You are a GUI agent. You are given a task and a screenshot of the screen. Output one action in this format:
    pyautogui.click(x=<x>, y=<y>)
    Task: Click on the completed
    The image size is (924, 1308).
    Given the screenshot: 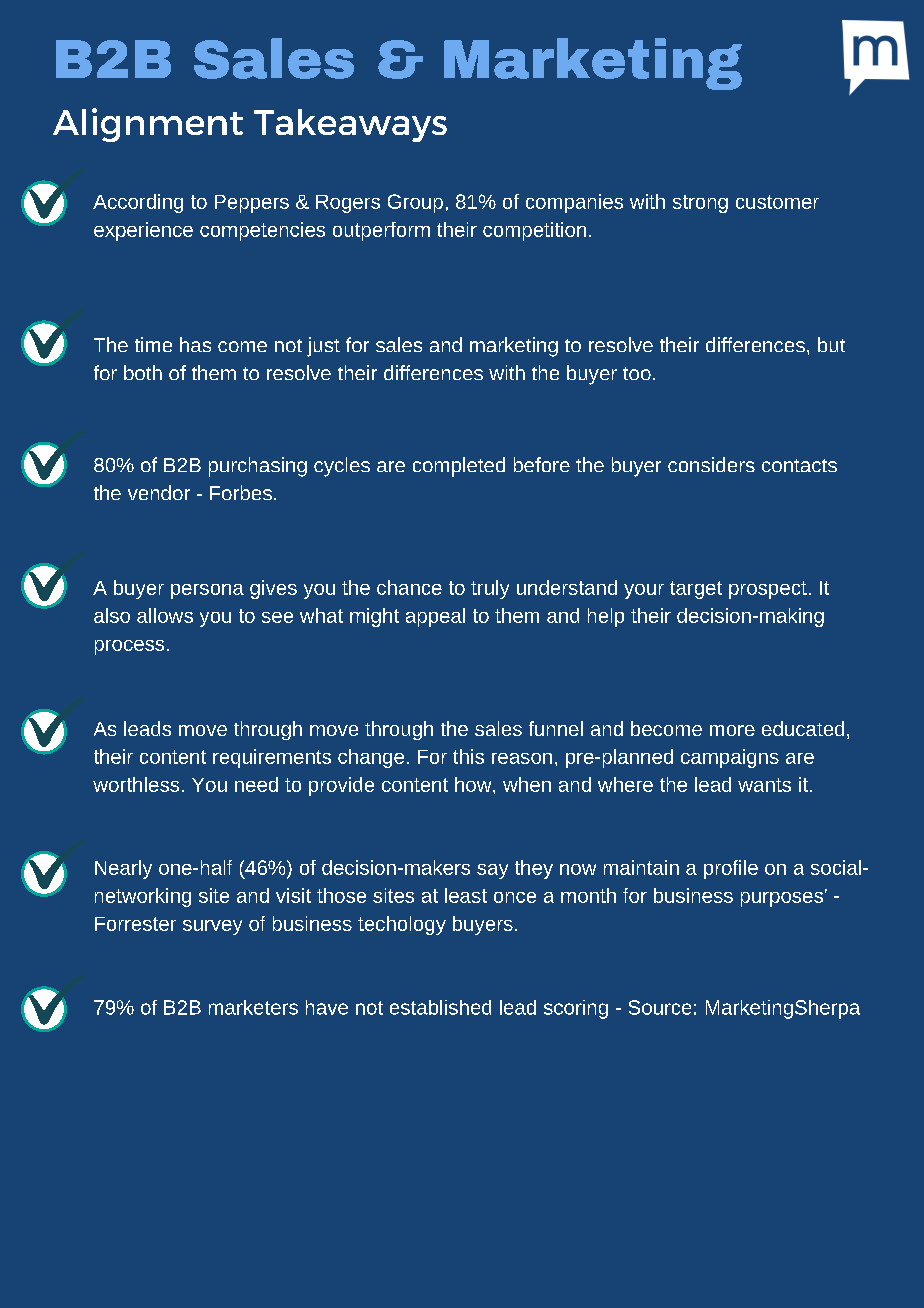 What is the action you would take?
    pyautogui.click(x=459, y=467)
